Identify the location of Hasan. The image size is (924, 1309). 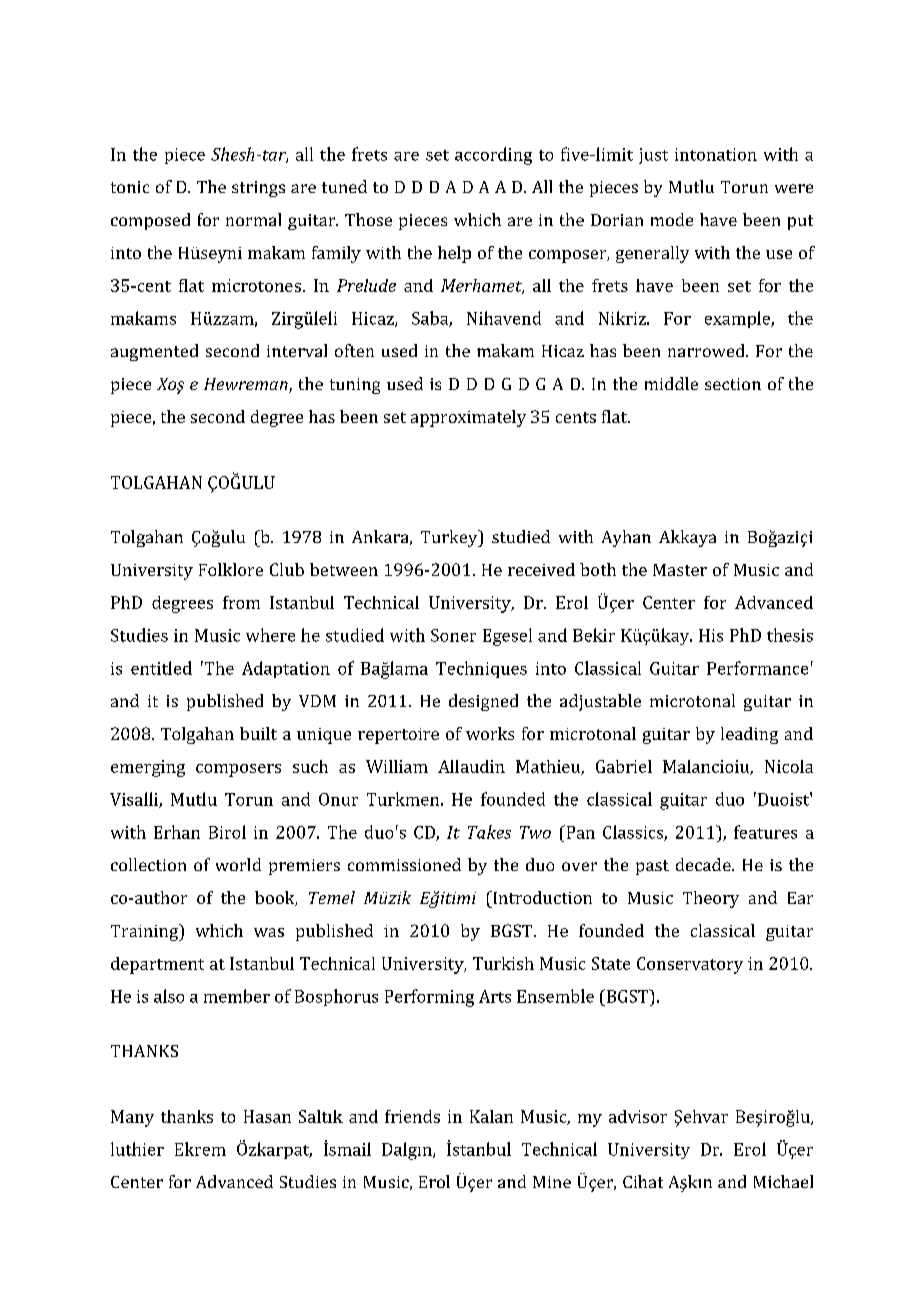
(267, 1116).
